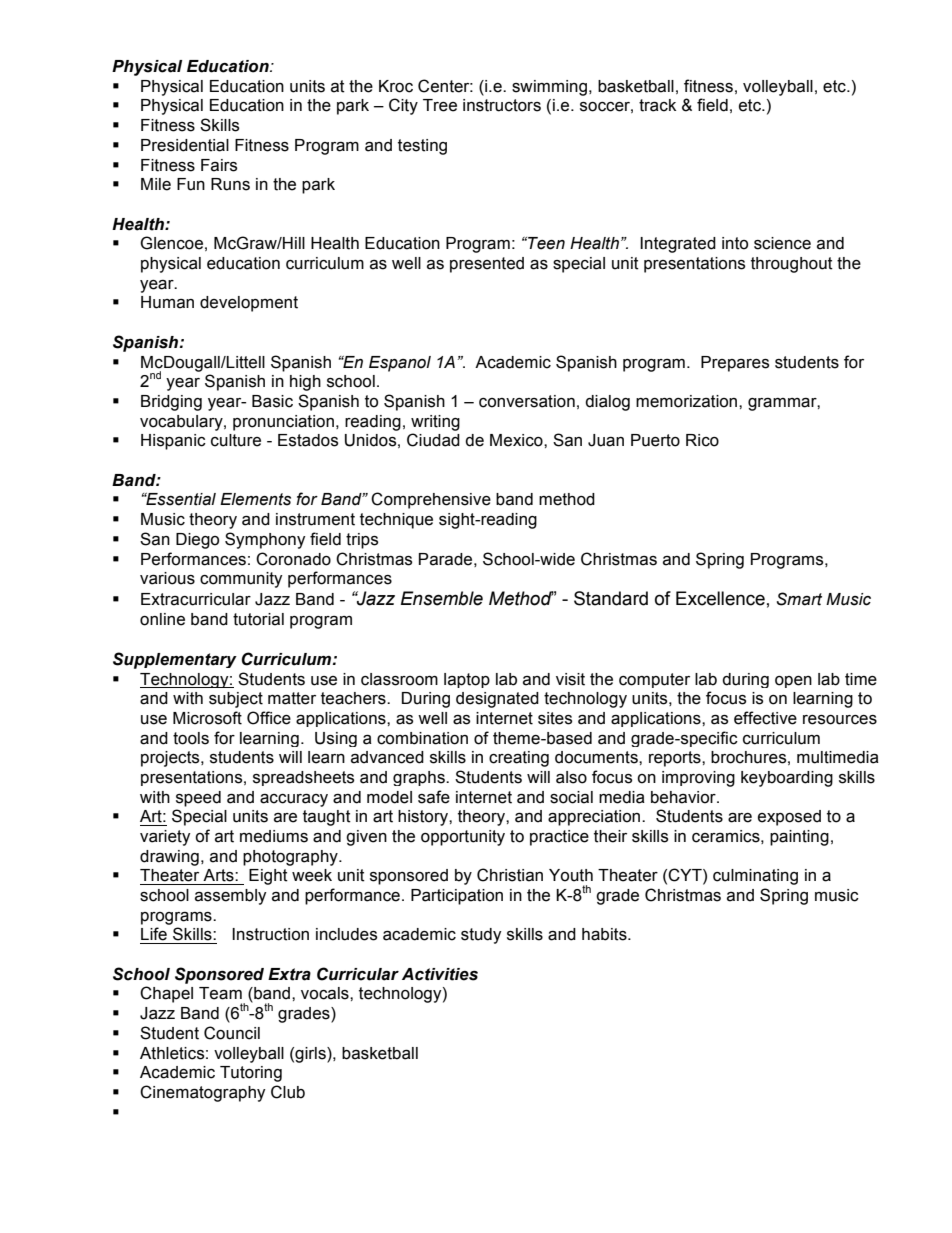  Describe the element at coordinates (251, 1074) in the document. I see `Tutoring` at that location.
